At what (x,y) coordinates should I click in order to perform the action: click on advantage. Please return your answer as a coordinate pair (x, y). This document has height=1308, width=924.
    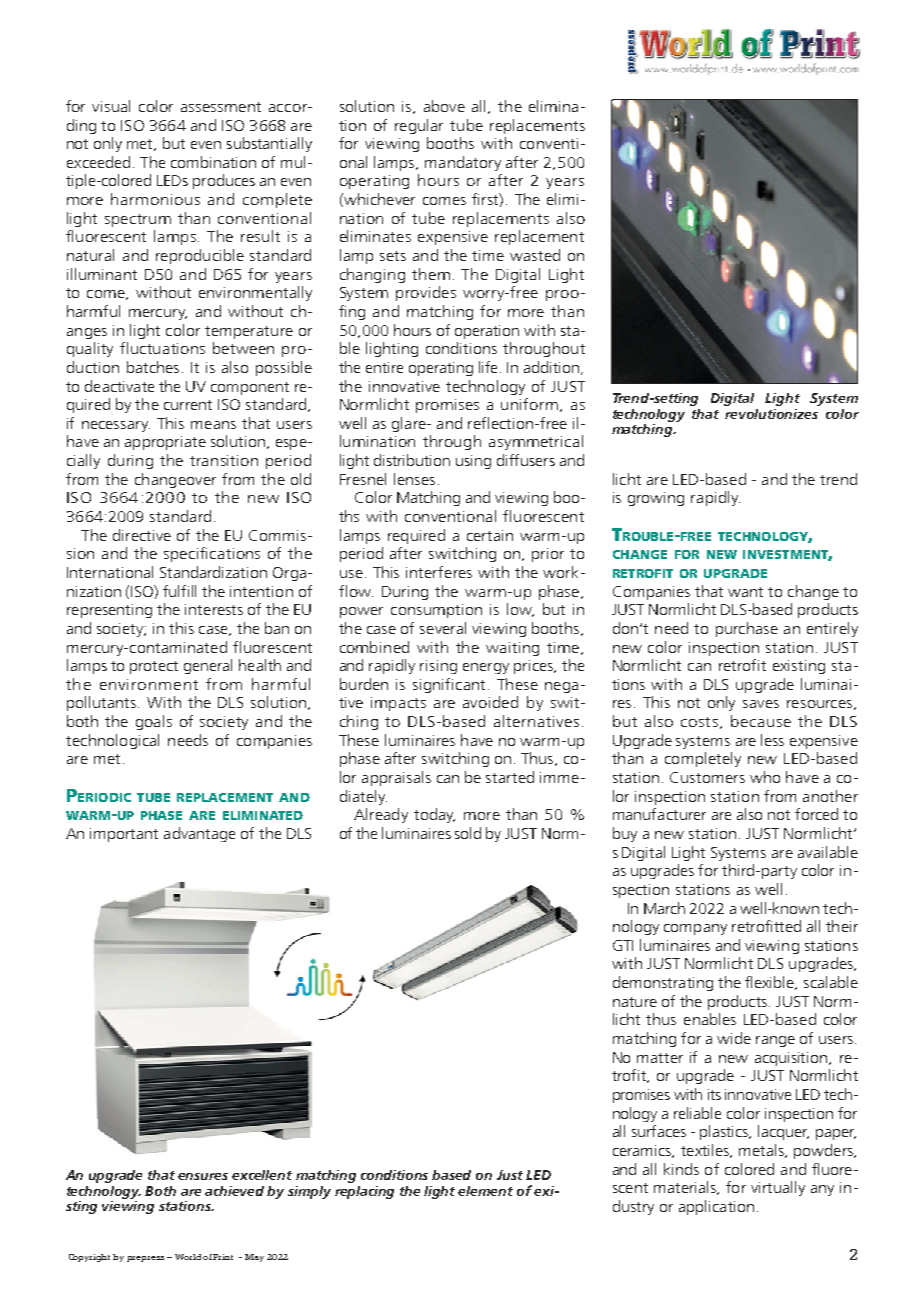
    Looking at the image, I should click on (199, 834).
